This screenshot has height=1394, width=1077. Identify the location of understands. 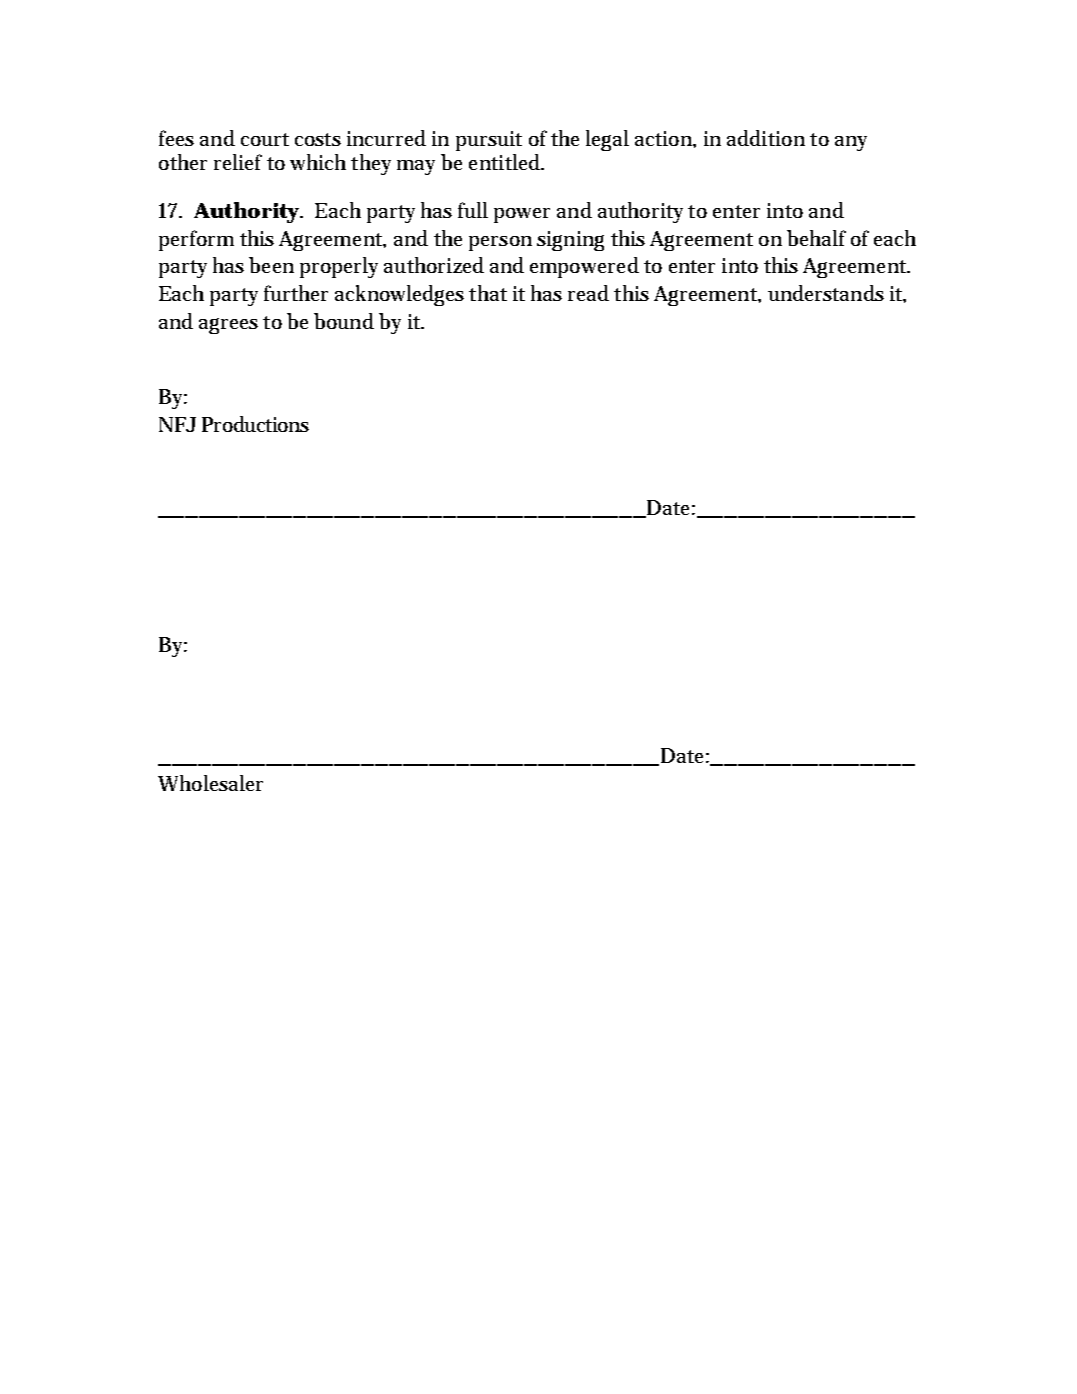
(826, 293).
